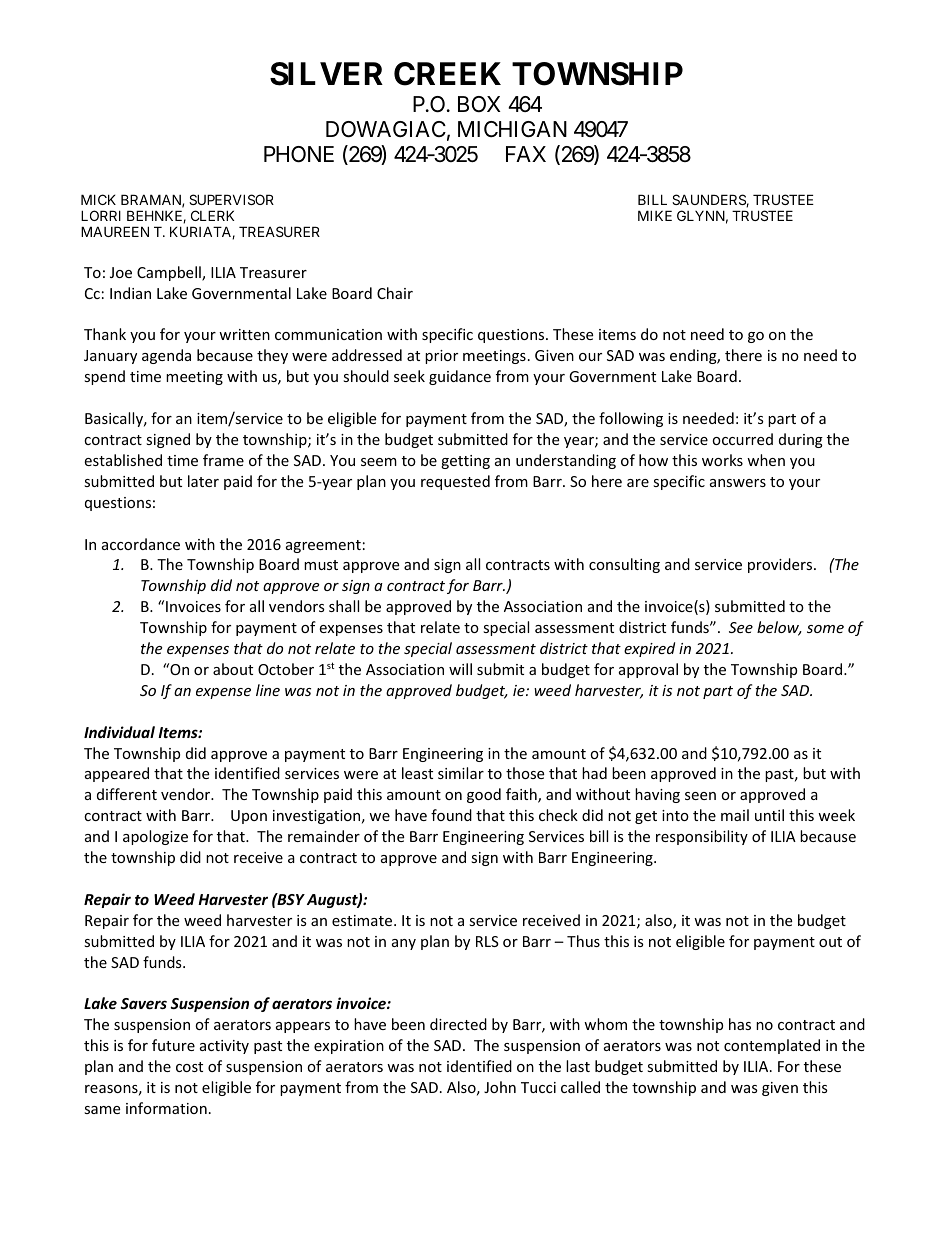 The height and width of the screenshot is (1233, 952). Describe the element at coordinates (299, 154) in the screenshot. I see `PHONE` at that location.
